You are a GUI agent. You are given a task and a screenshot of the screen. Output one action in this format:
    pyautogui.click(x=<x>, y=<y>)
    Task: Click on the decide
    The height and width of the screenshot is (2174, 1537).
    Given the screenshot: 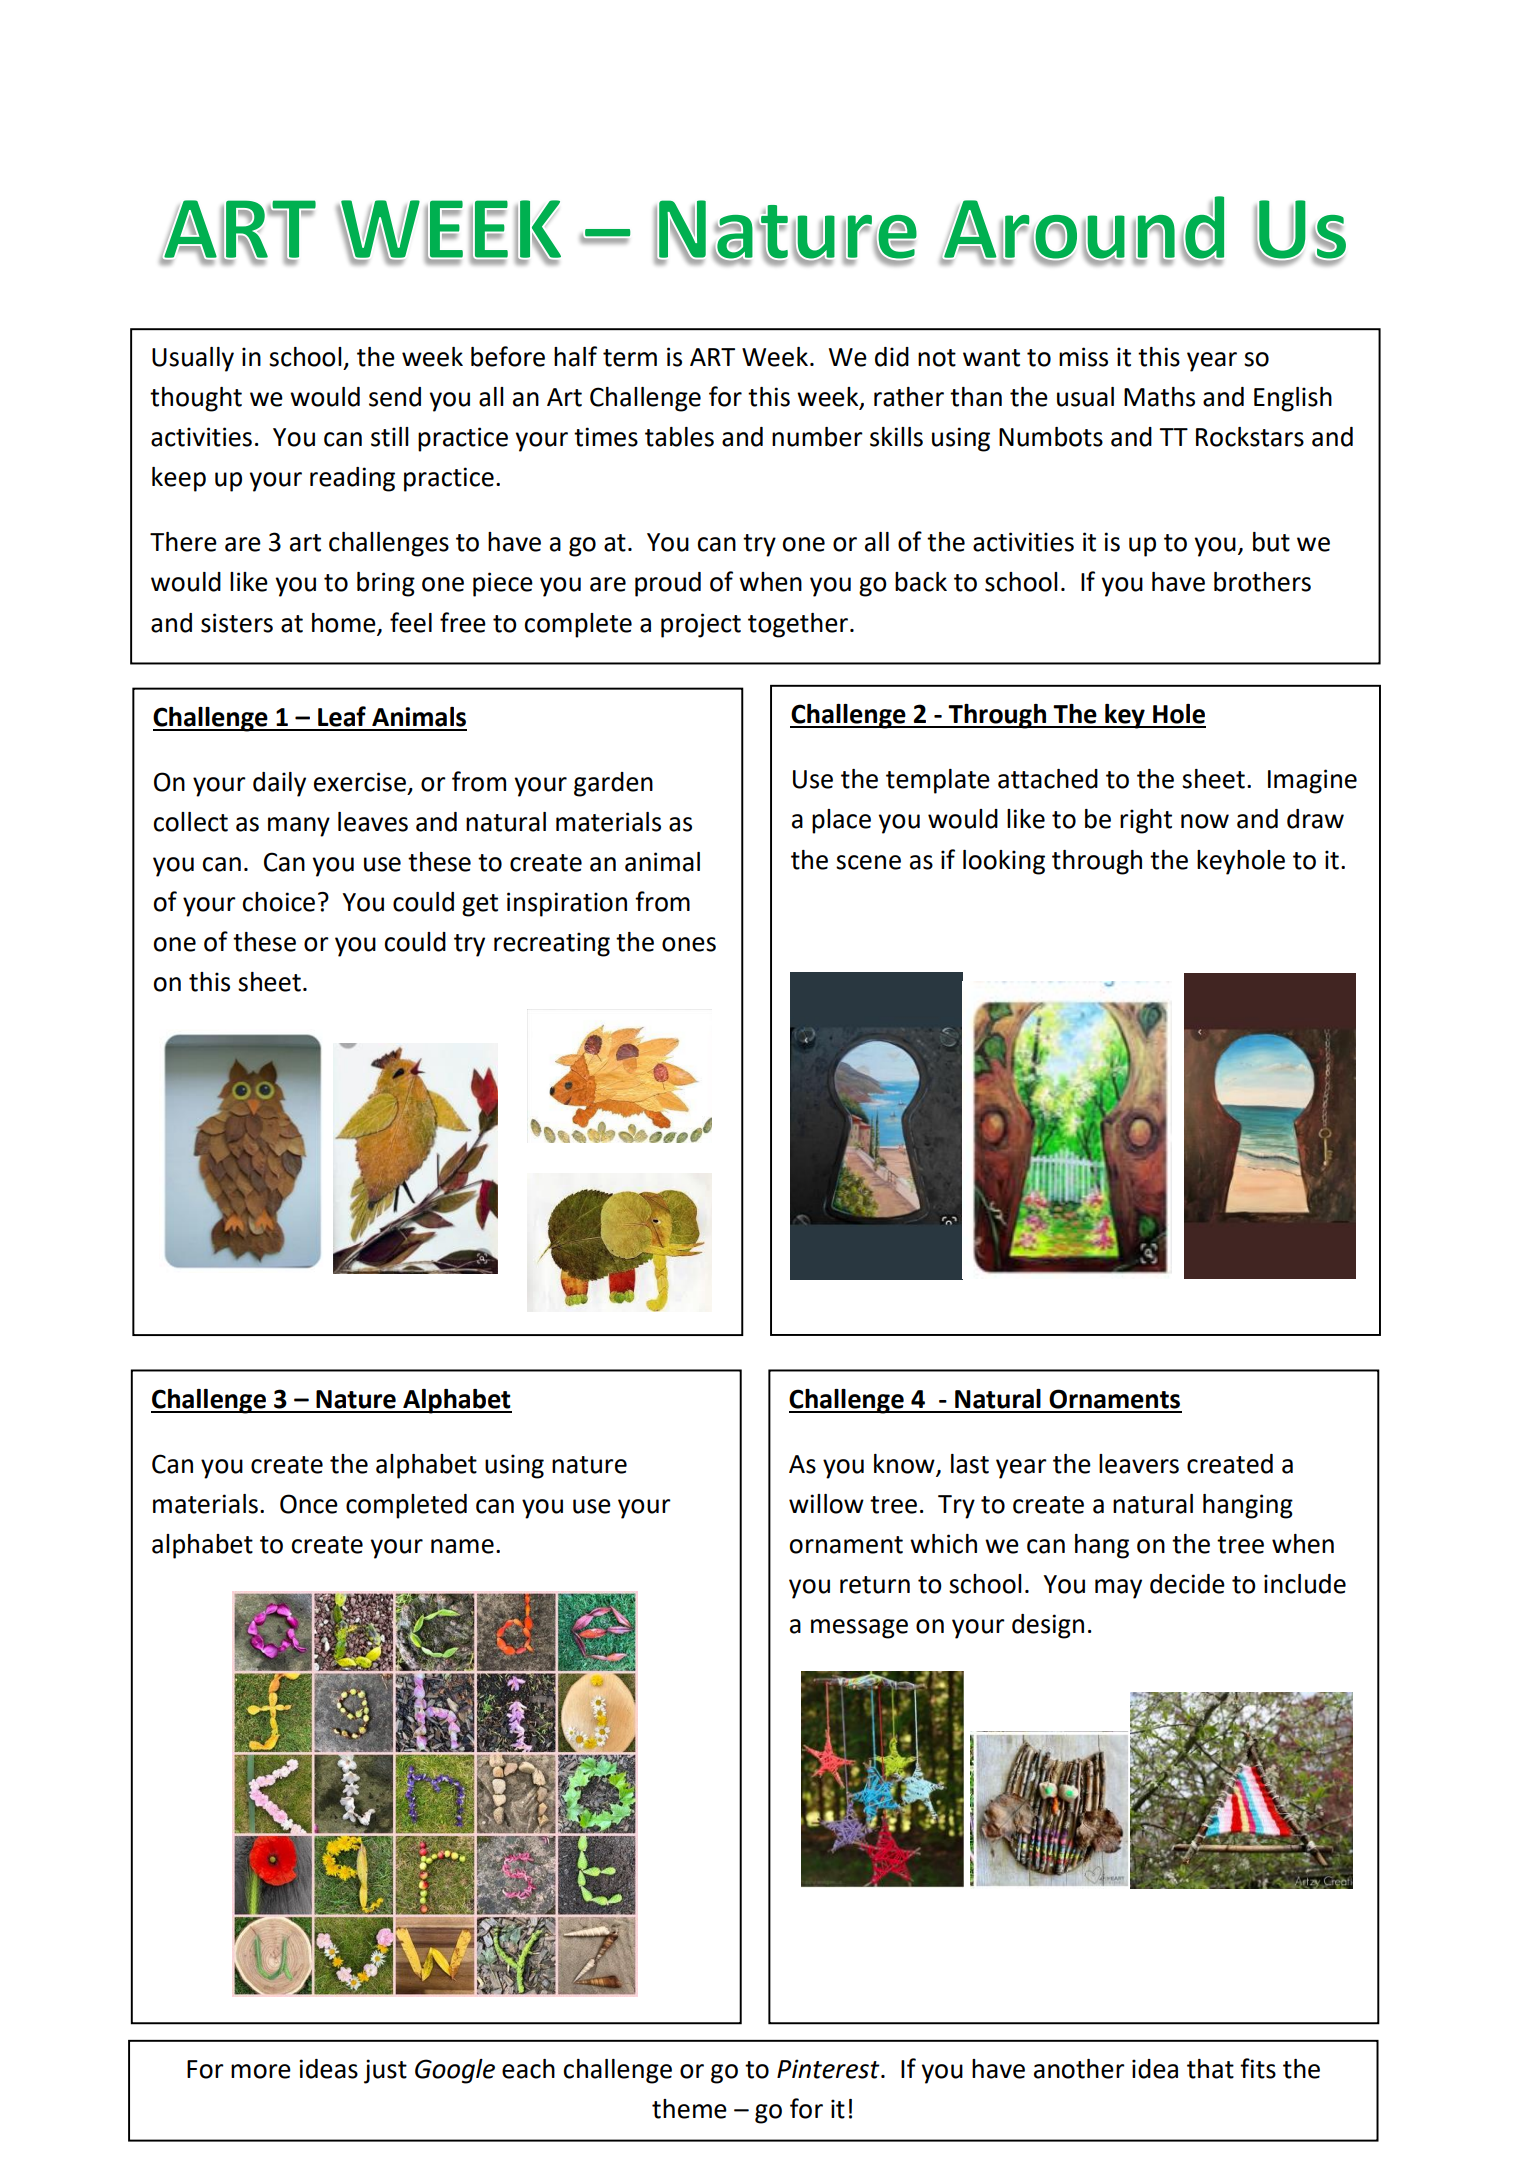 What is the action you would take?
    pyautogui.click(x=1187, y=1584)
